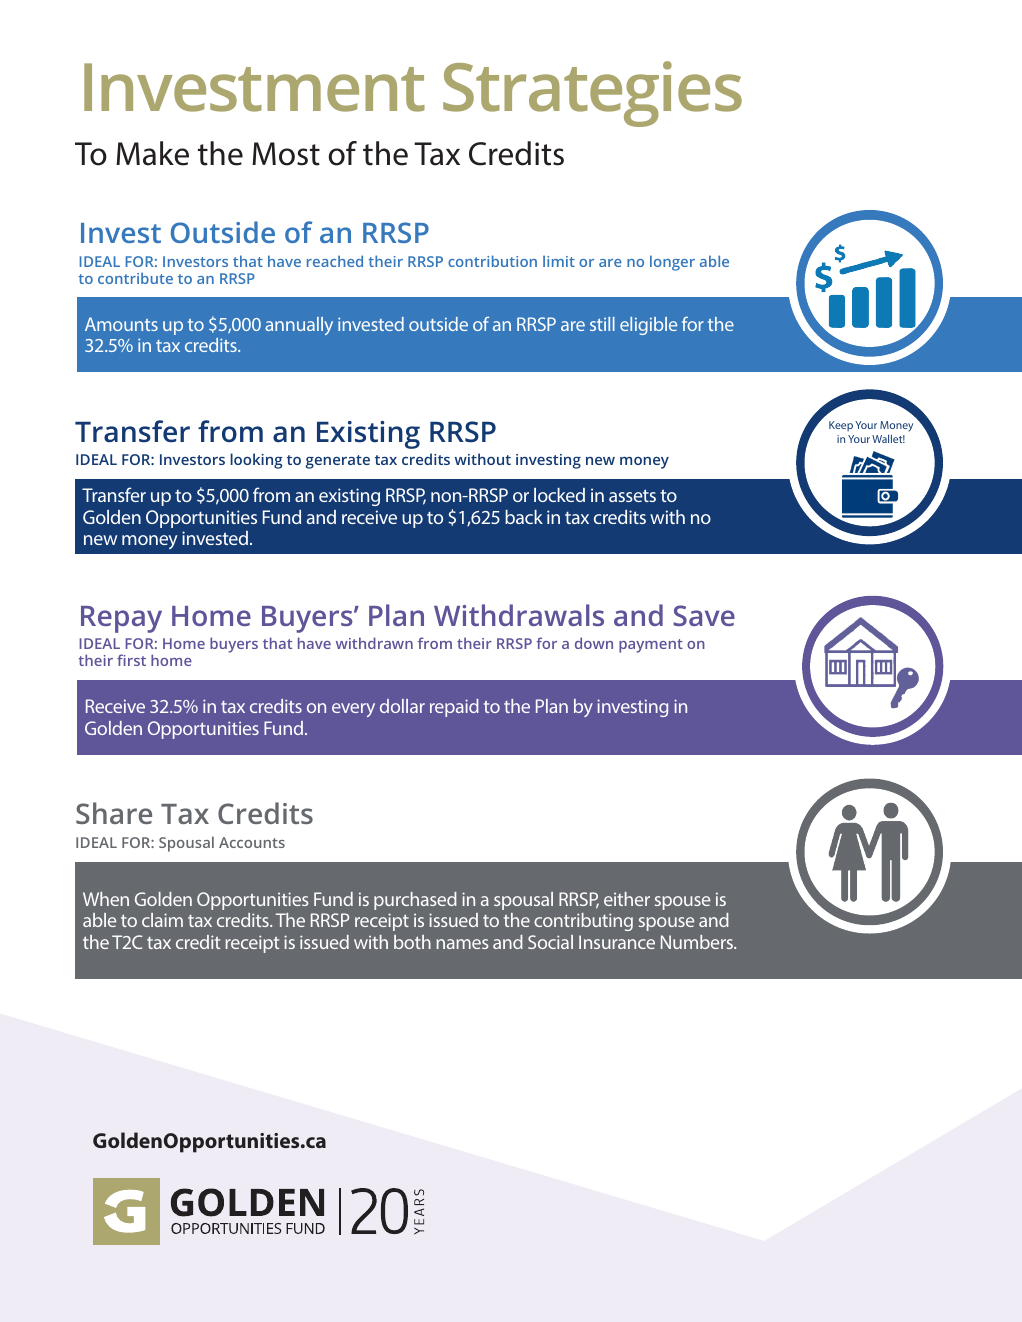 Image resolution: width=1022 pixels, height=1322 pixels. What do you see at coordinates (462, 944) in the document?
I see `names` at bounding box center [462, 944].
